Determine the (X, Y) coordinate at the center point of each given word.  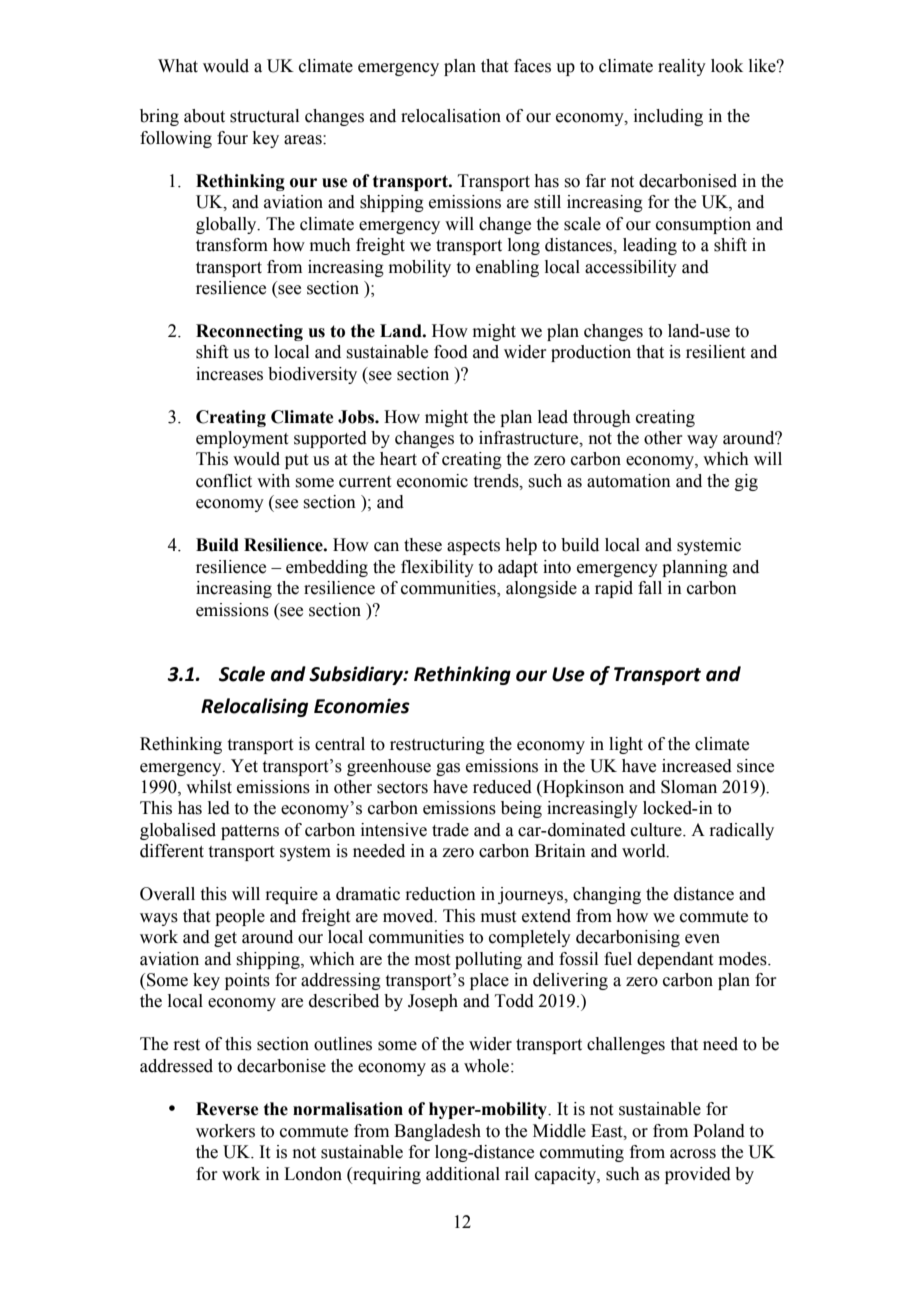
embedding (327, 568)
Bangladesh (437, 1132)
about (204, 116)
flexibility (437, 568)
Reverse (227, 1109)
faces (532, 66)
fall (650, 588)
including (668, 117)
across (693, 1154)
